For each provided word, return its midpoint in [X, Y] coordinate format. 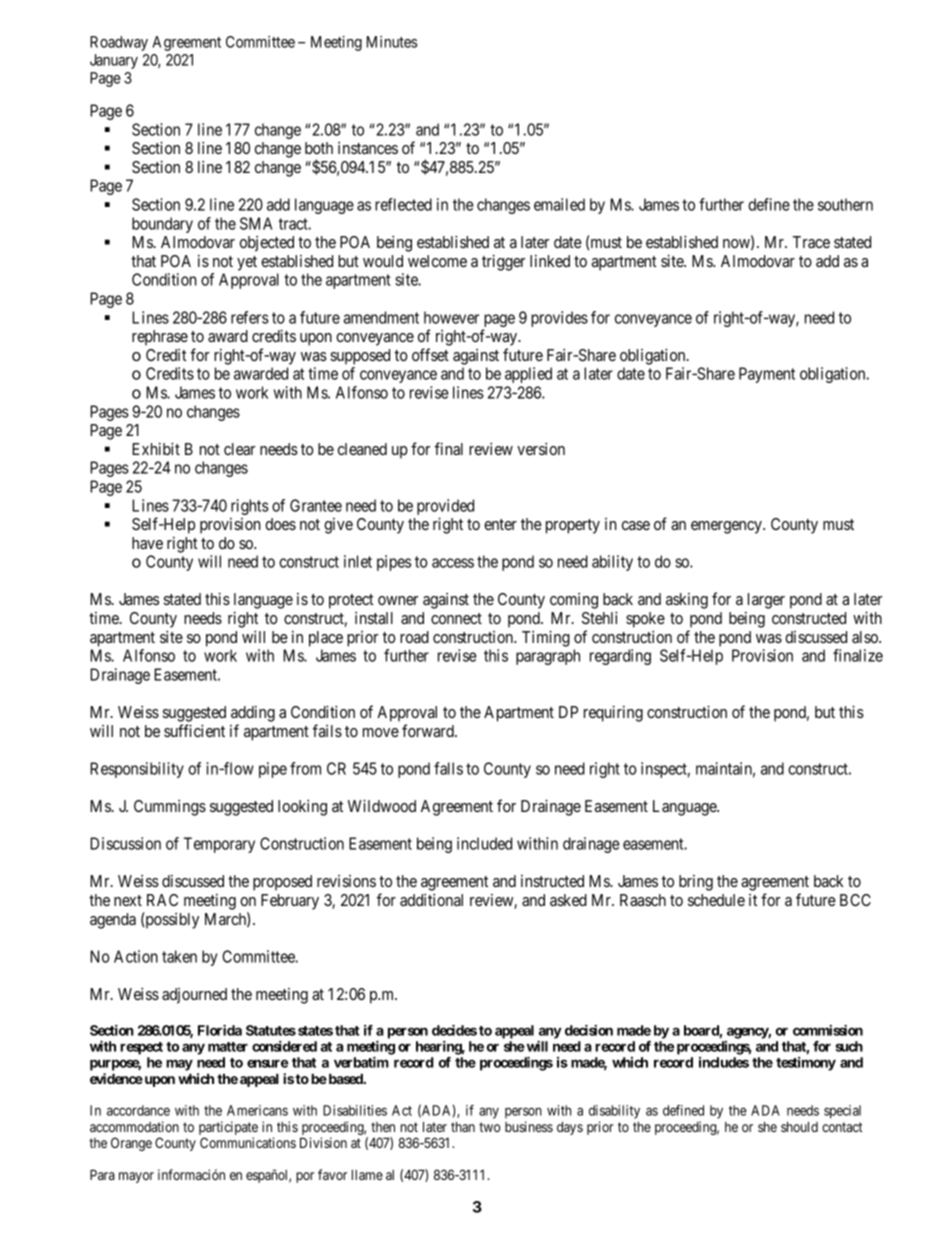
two [489, 1127]
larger [766, 601]
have [147, 543]
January [114, 61]
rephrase [160, 338]
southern [845, 204]
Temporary [219, 845]
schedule [716, 900]
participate [228, 1129]
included [484, 843]
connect [456, 618]
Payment [767, 375]
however [451, 317]
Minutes [392, 42]
